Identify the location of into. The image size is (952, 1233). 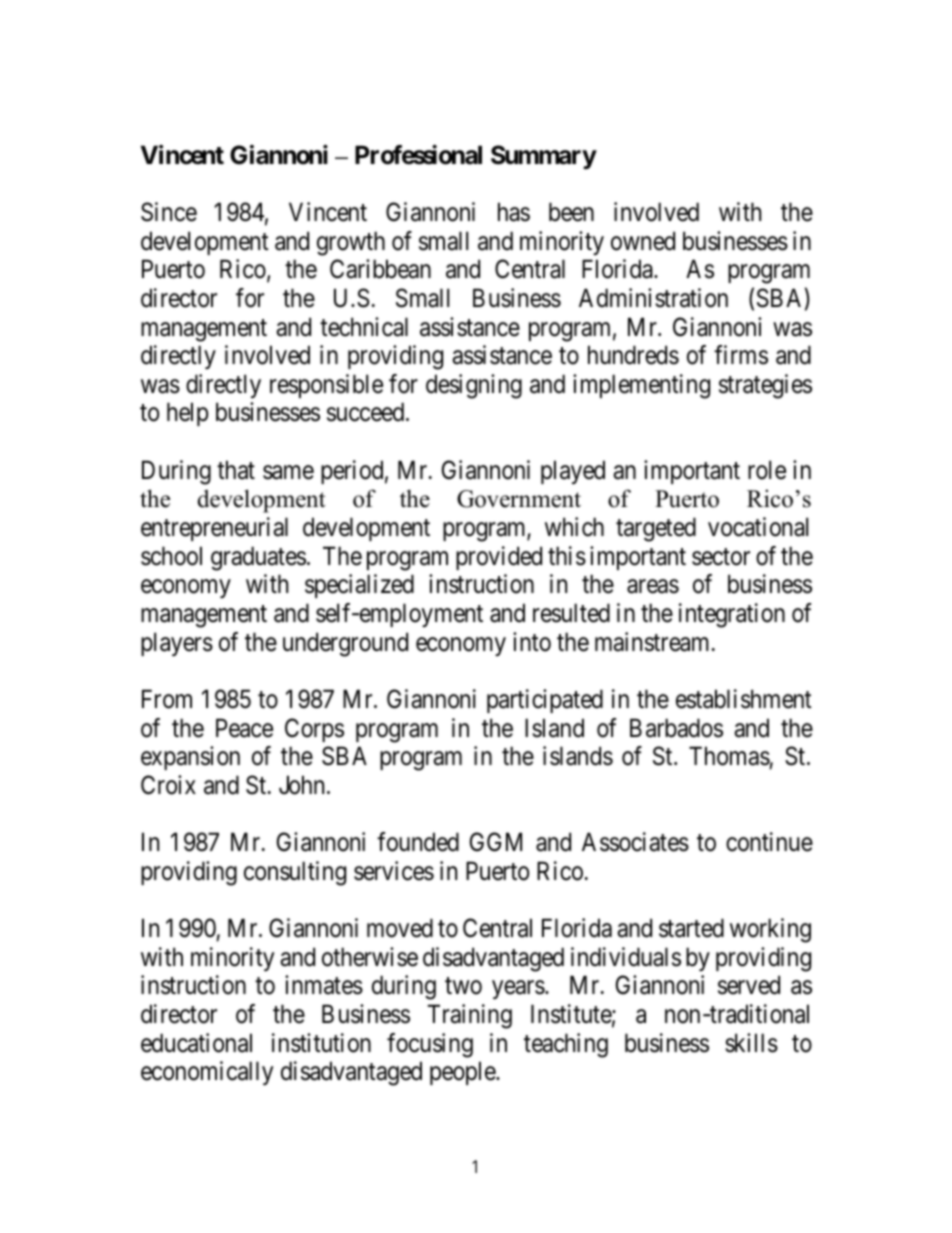
(532, 642).
